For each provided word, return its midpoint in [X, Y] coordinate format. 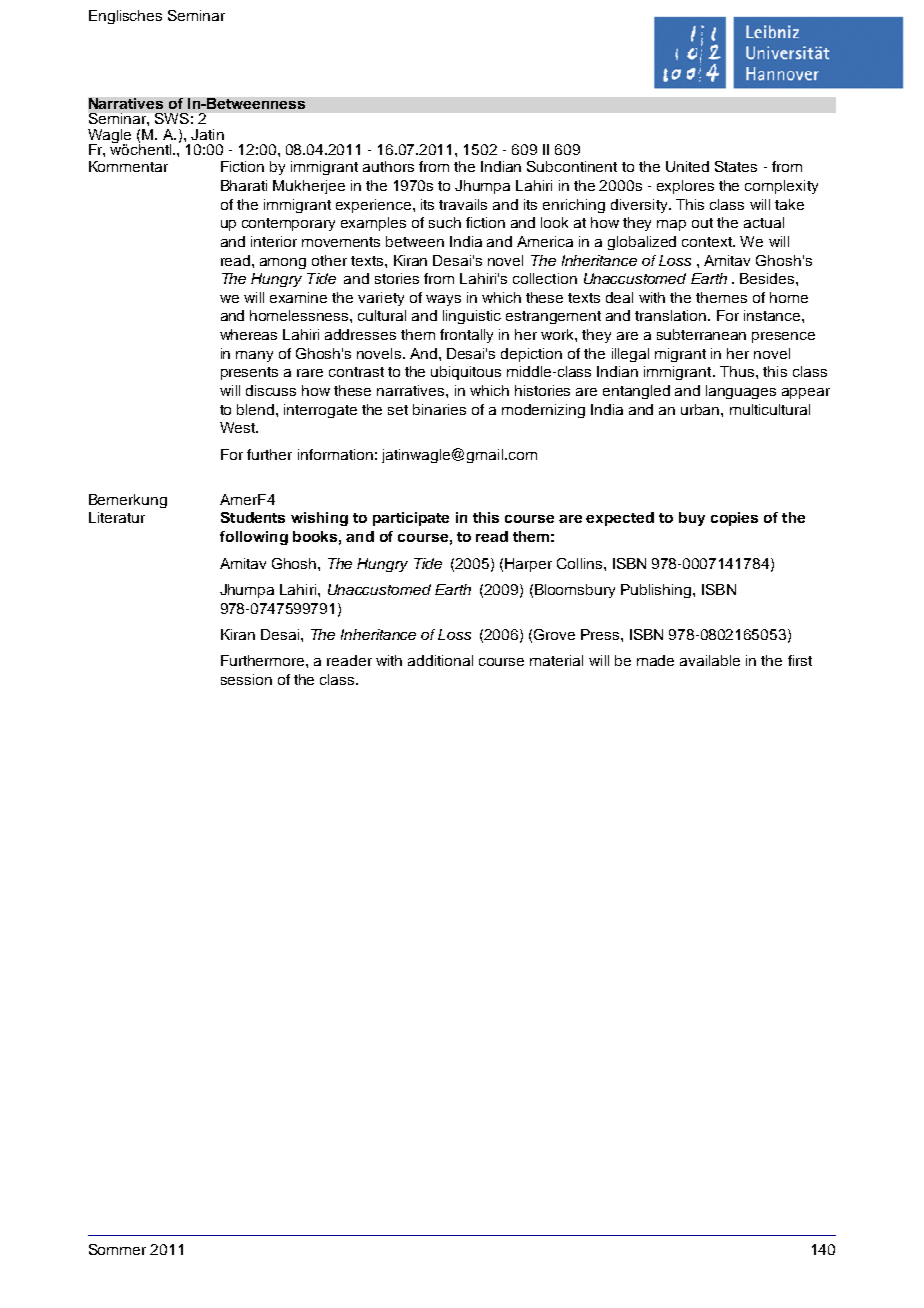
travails [463, 204]
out [702, 223]
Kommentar [128, 166]
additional [440, 660]
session [246, 679]
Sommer [117, 1249]
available [710, 660]
